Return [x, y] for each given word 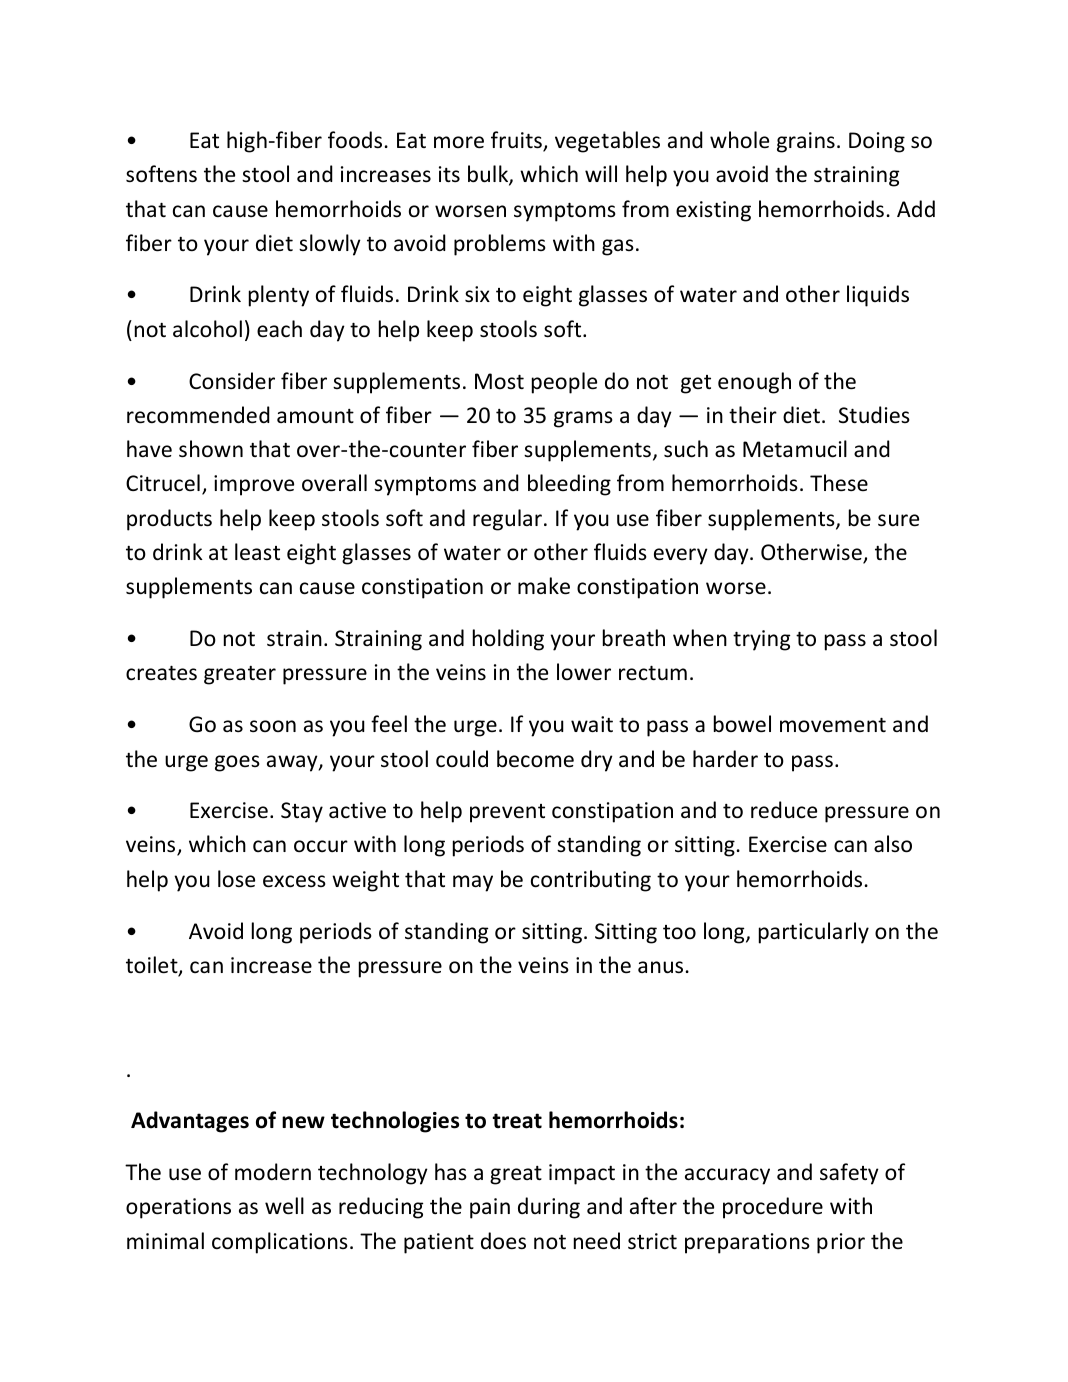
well [284, 1206]
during [549, 1208]
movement [833, 725]
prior [841, 1243]
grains [806, 142]
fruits [517, 141]
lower [584, 672]
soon [273, 726]
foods [355, 140]
